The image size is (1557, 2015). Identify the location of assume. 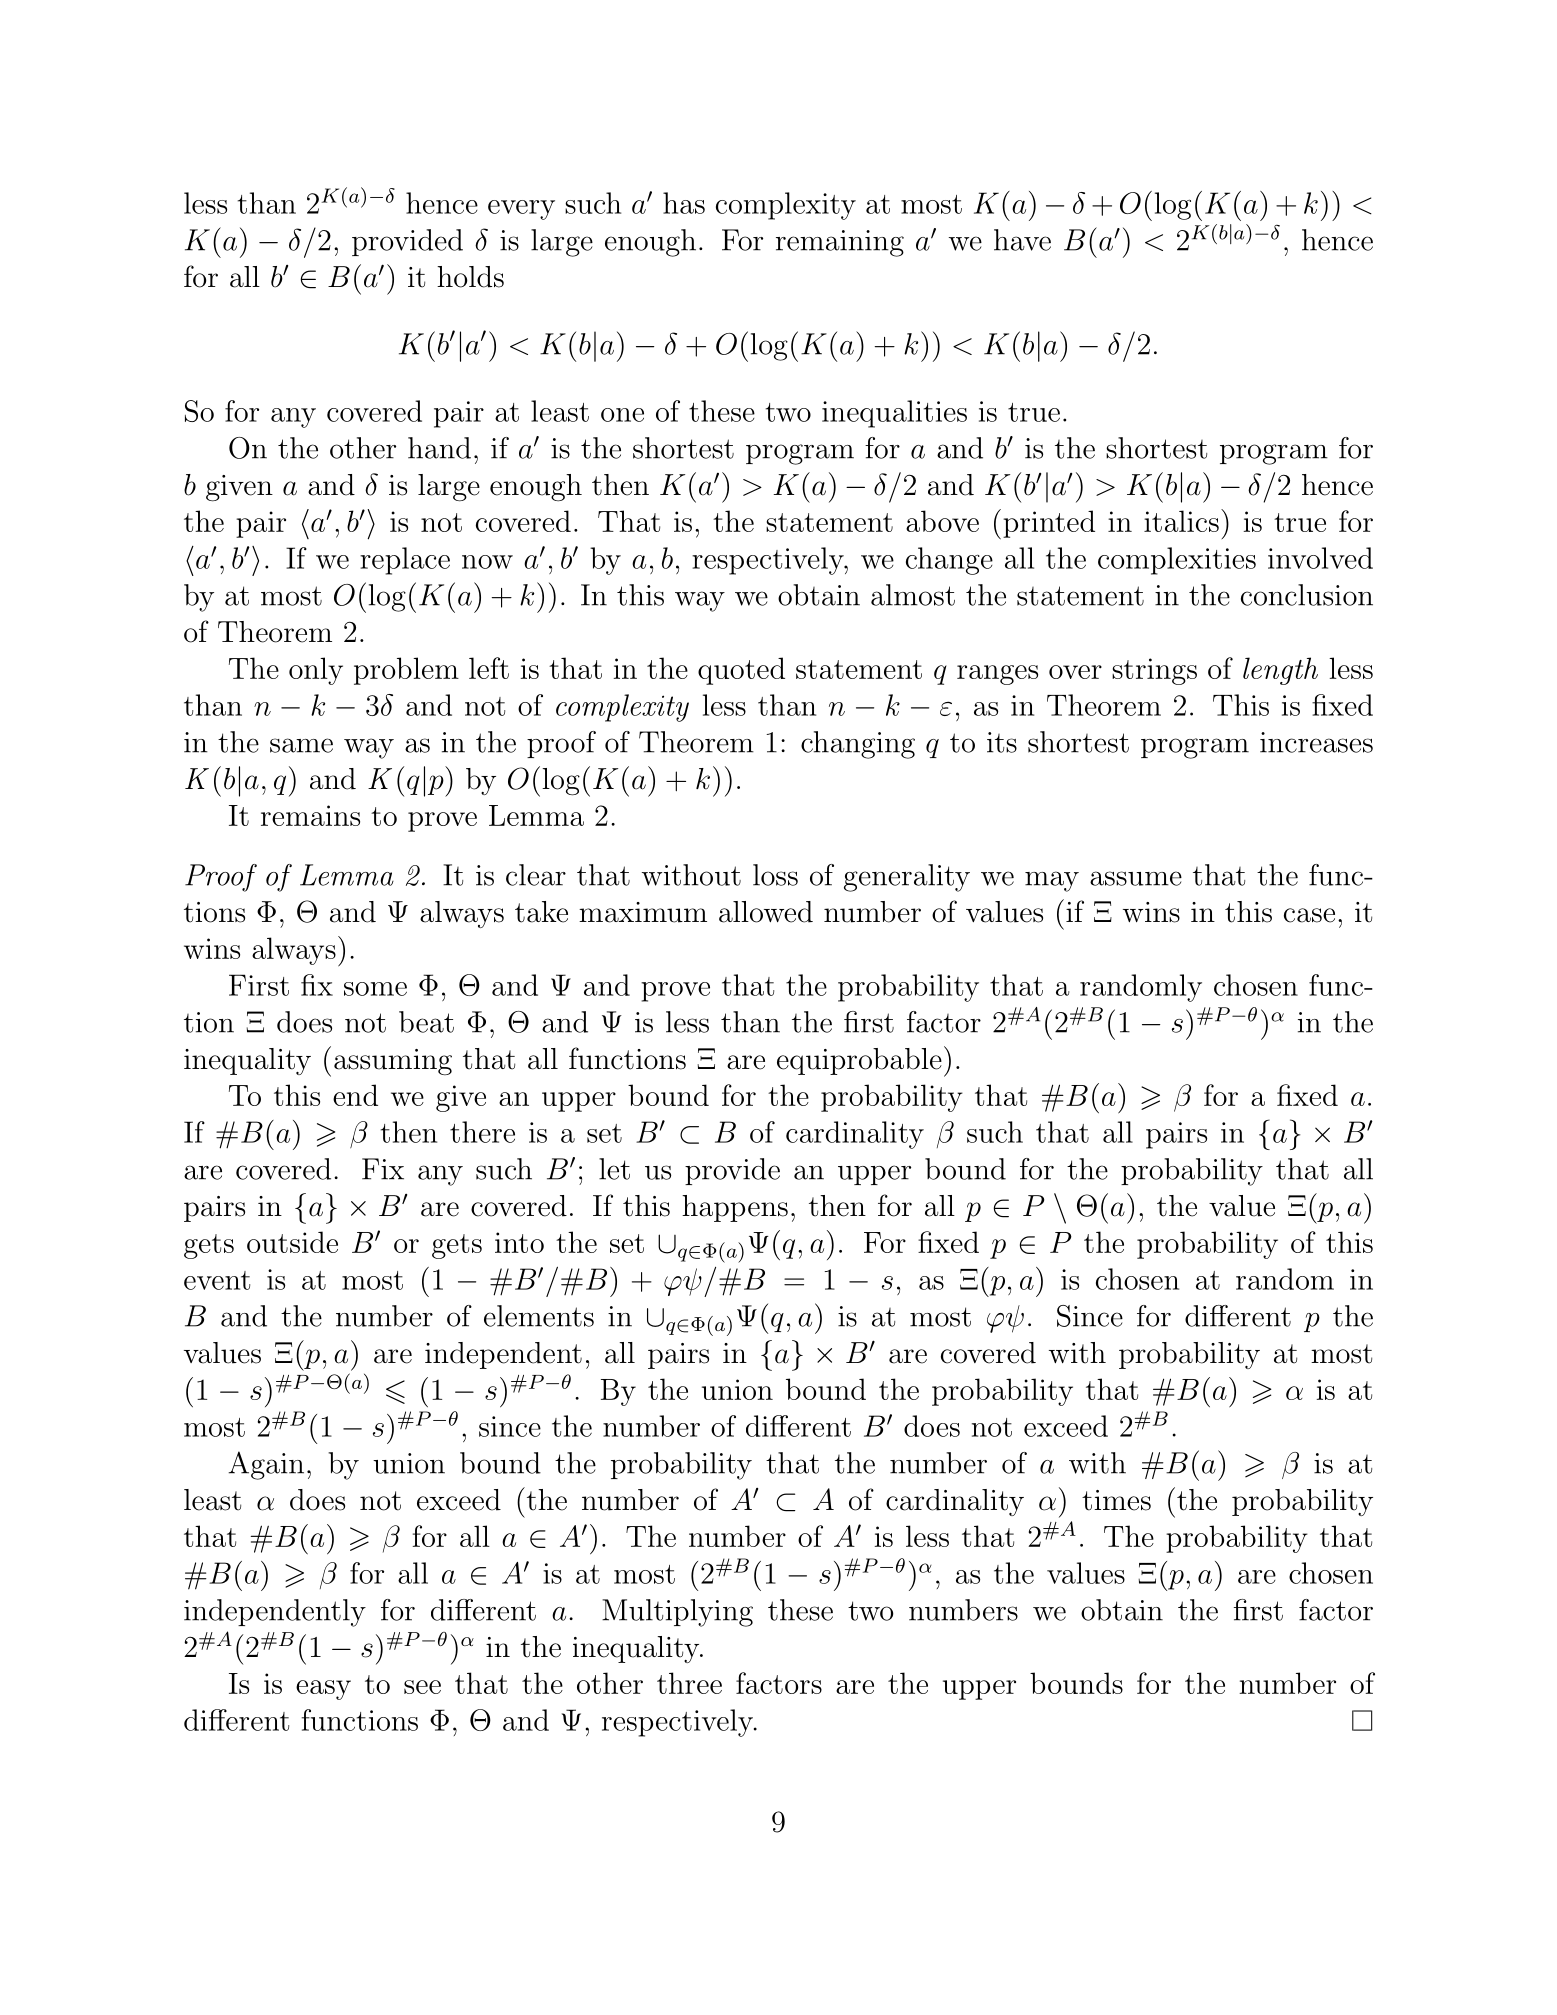
(1136, 878).
